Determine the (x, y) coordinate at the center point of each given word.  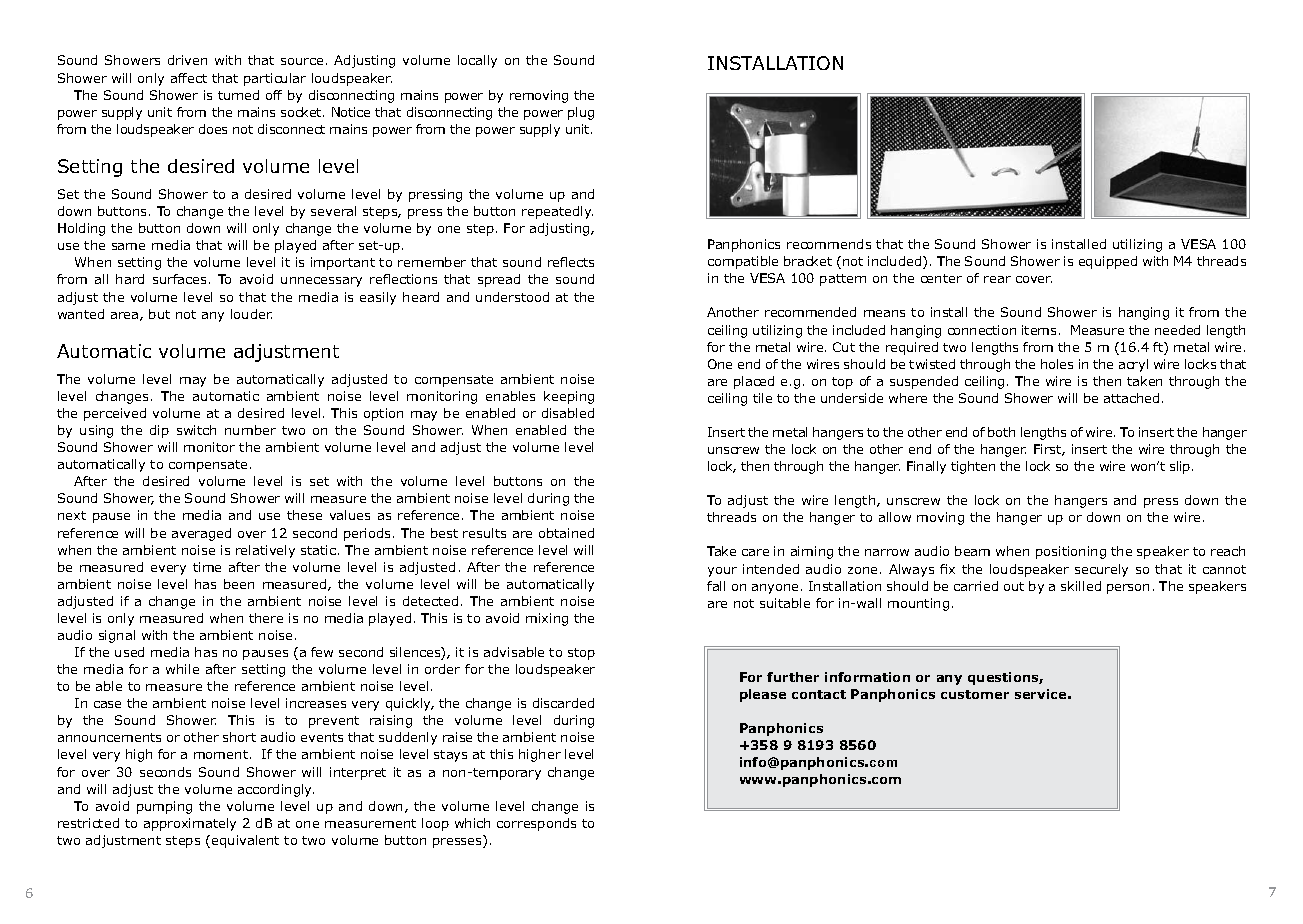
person (1128, 589)
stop (581, 654)
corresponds (536, 824)
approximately (190, 824)
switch (196, 430)
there (266, 618)
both (1001, 432)
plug (581, 113)
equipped (1108, 262)
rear (997, 279)
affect (189, 78)
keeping (569, 397)
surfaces (179, 279)
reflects (571, 262)
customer (975, 694)
